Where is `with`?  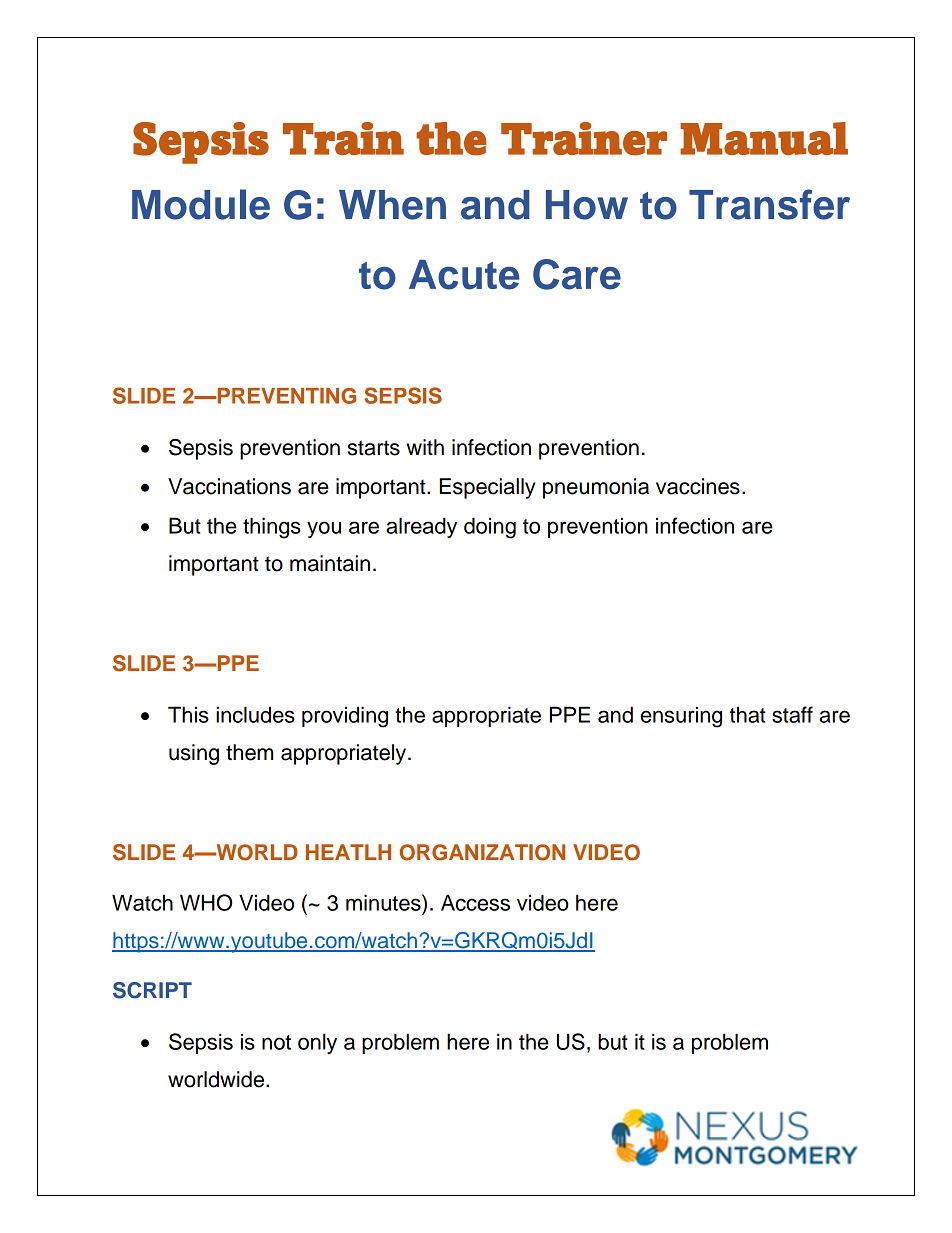 with is located at coordinates (425, 447).
